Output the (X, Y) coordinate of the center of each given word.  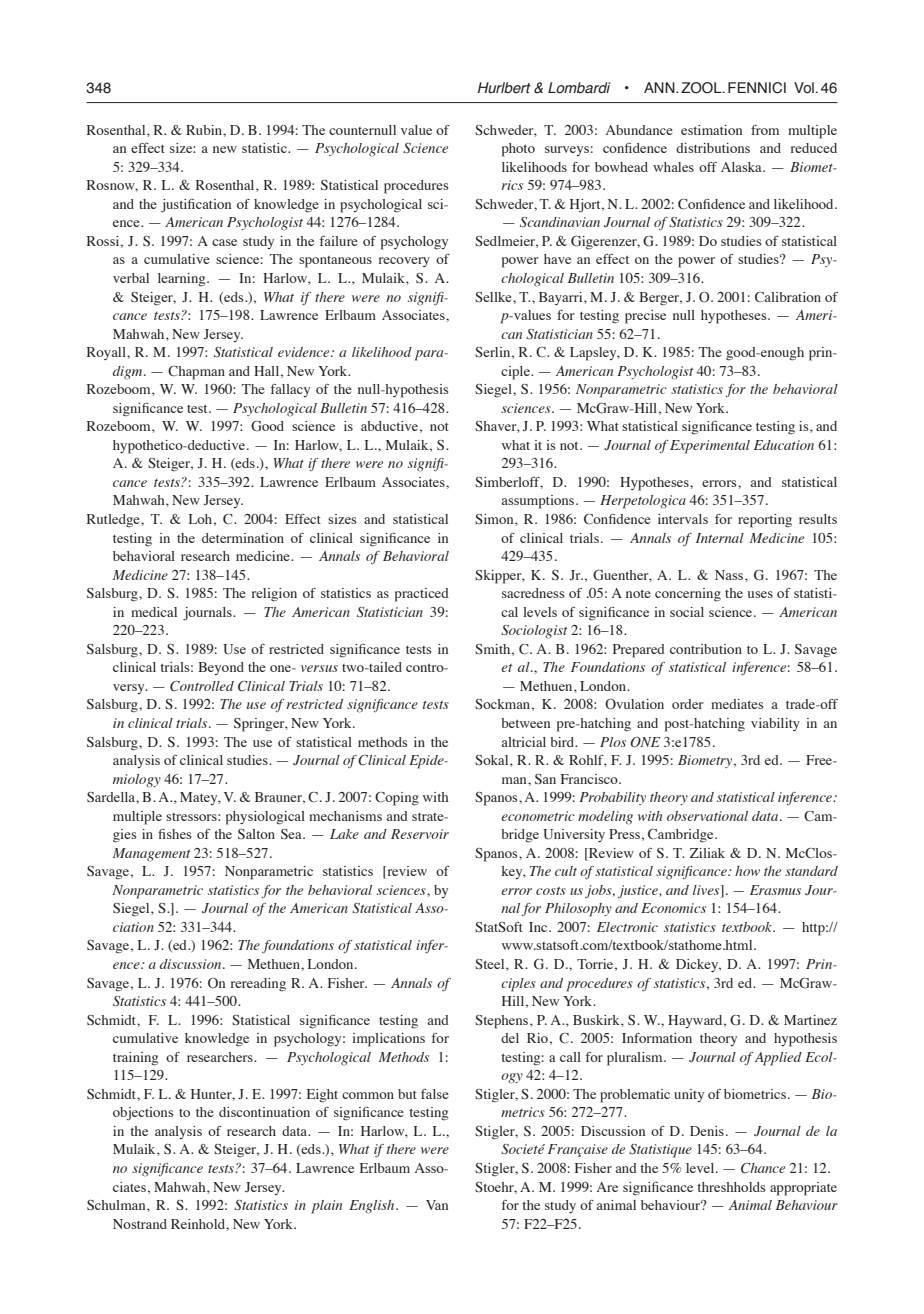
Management (151, 855)
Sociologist (534, 632)
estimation (711, 130)
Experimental (710, 447)
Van (437, 1205)
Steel (491, 964)
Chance (763, 1168)
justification (196, 206)
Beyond (221, 668)
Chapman (196, 373)
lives (707, 891)
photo (518, 150)
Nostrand (140, 1224)
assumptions (539, 502)
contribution (706, 649)
